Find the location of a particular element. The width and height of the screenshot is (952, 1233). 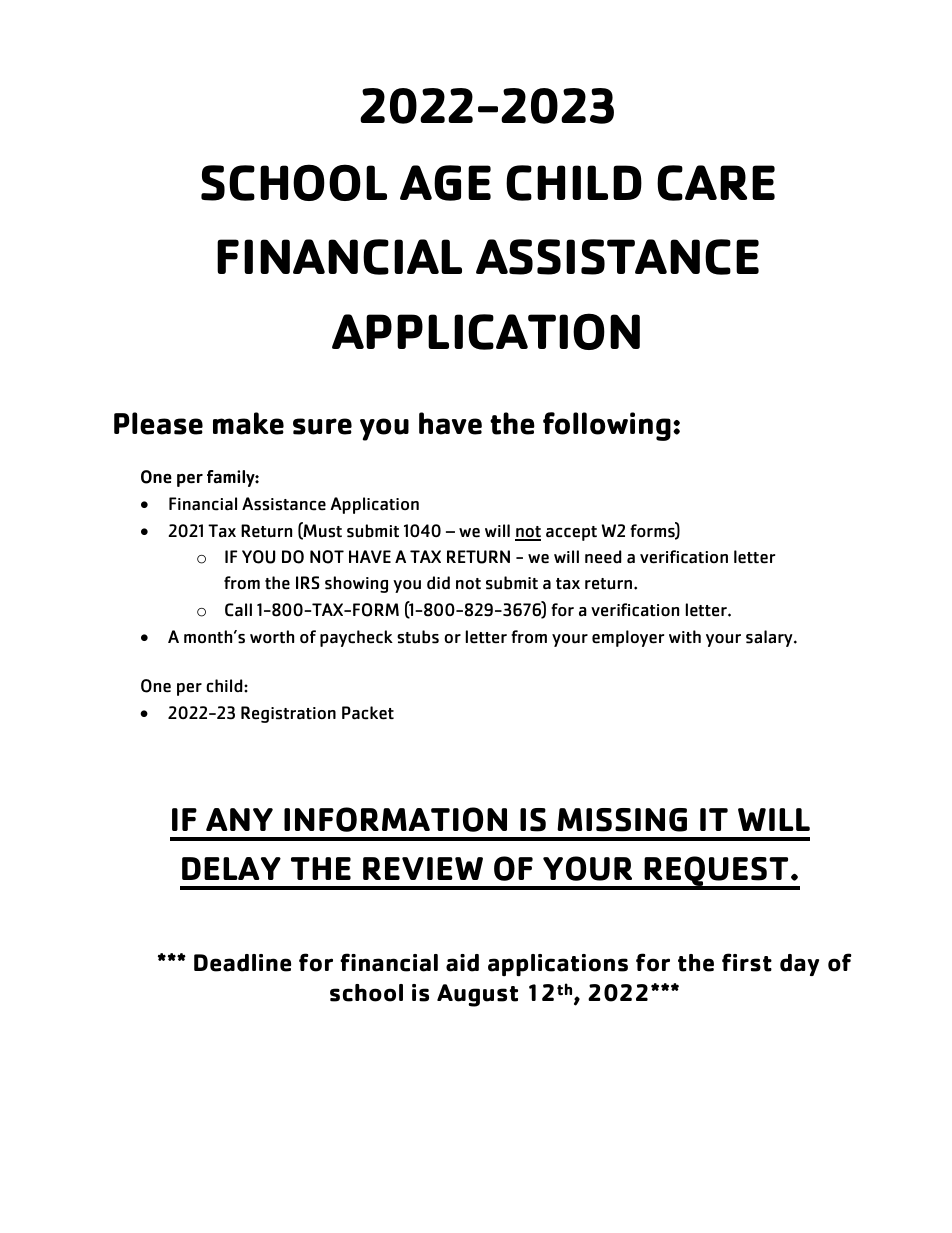

did is located at coordinates (438, 583).
